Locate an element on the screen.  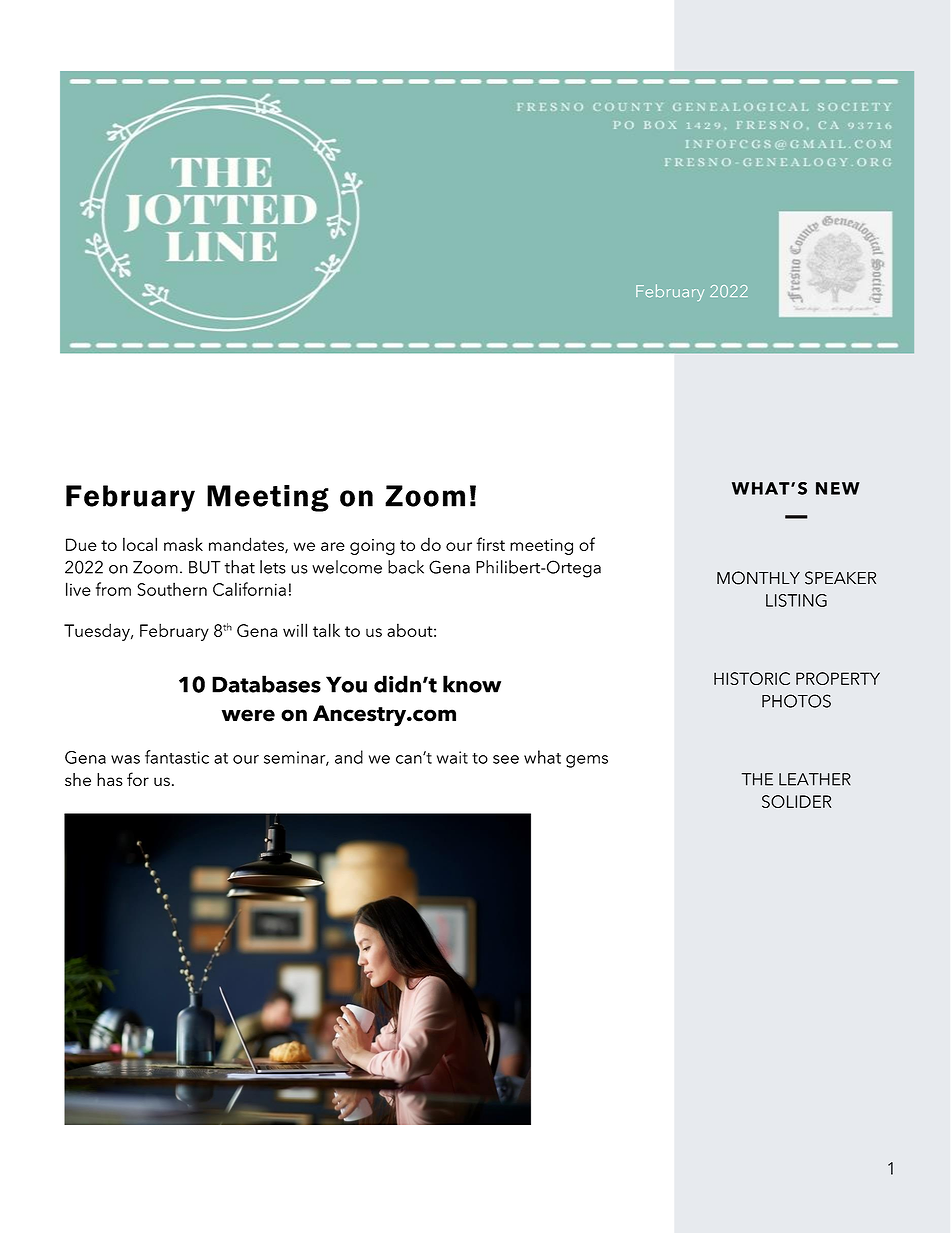
SOLIDER is located at coordinates (796, 801).
